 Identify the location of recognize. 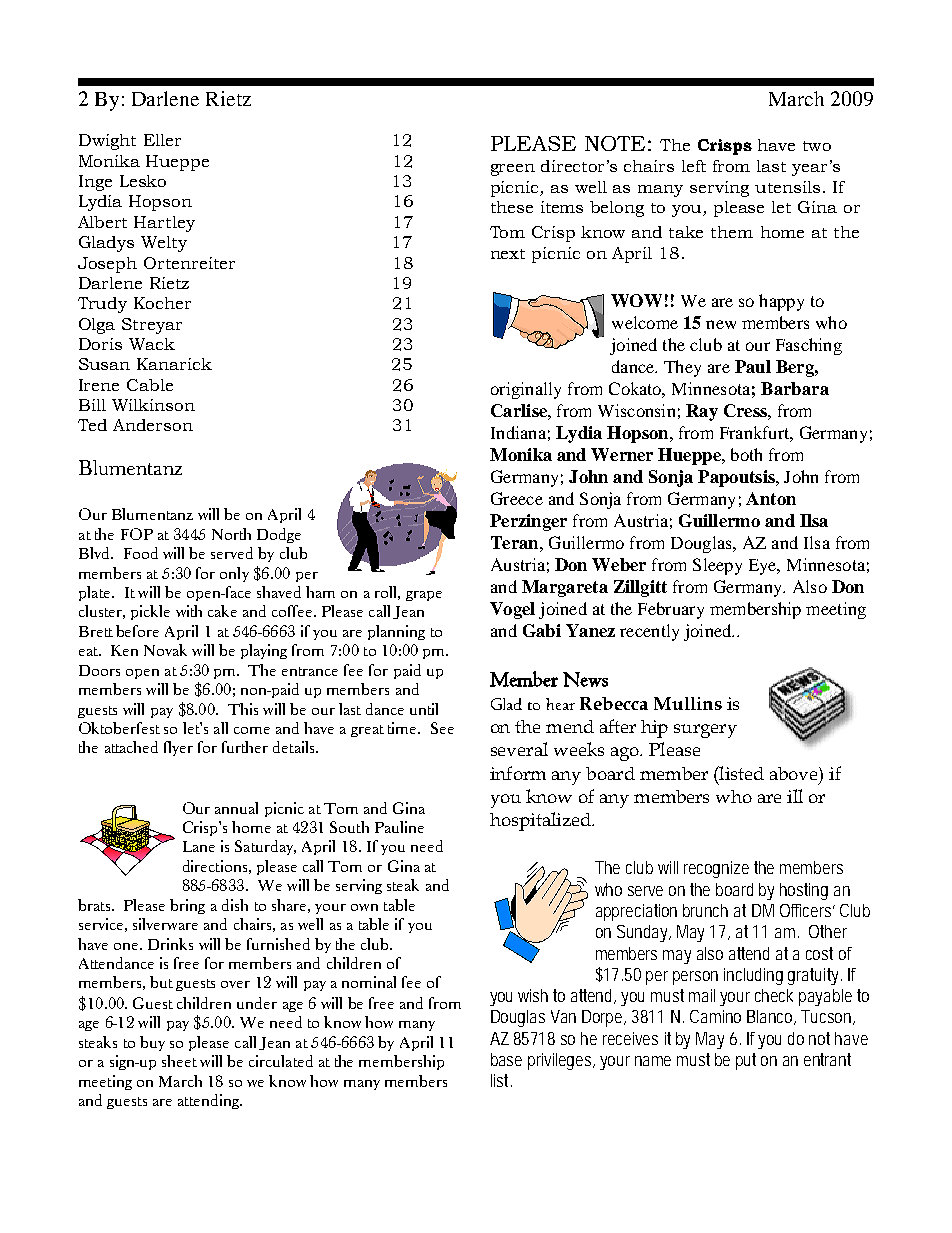
(716, 869).
